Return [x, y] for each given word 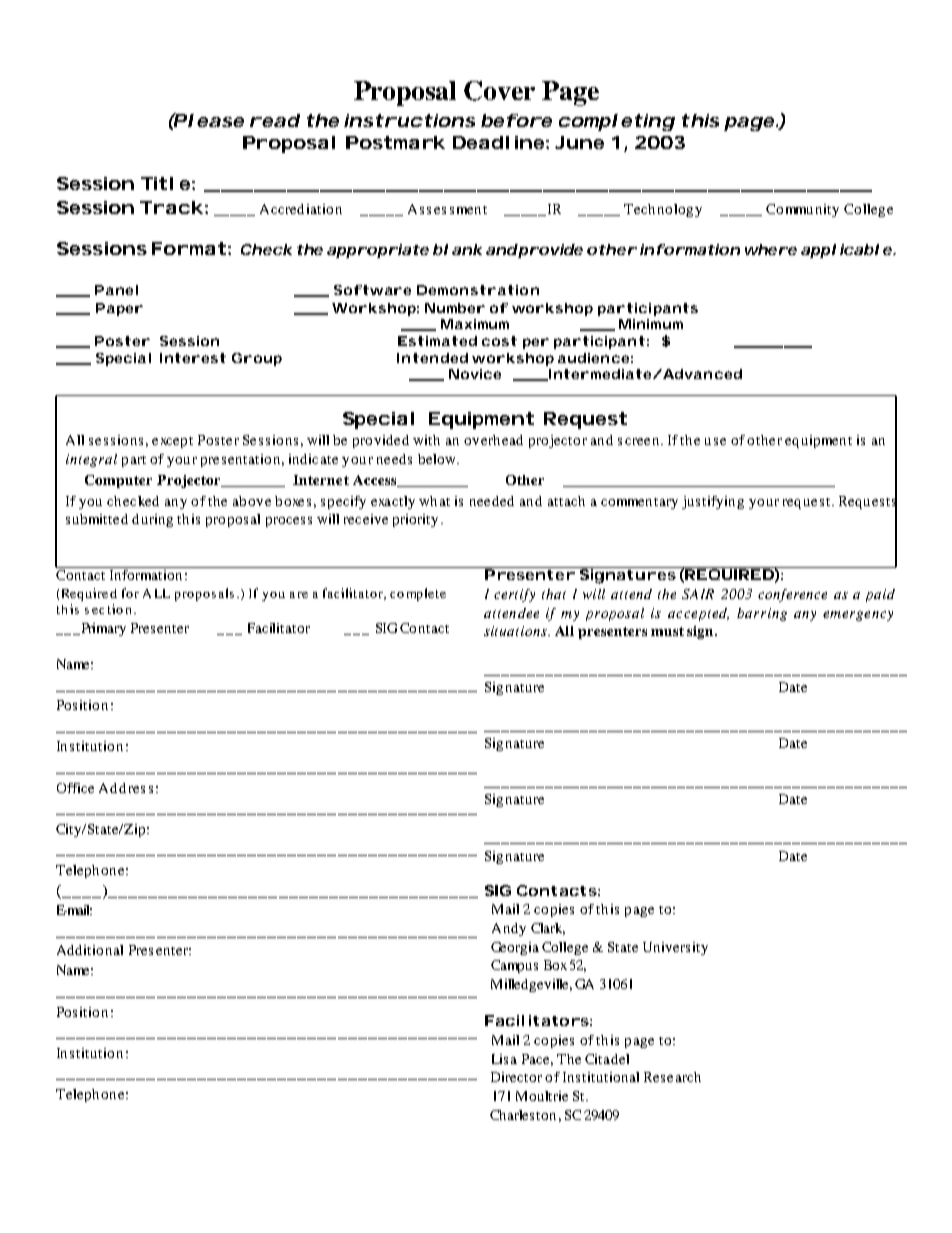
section [108, 609]
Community [802, 210]
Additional [90, 950]
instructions [409, 120]
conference [792, 595]
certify [514, 595]
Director [516, 1077]
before [516, 120]
